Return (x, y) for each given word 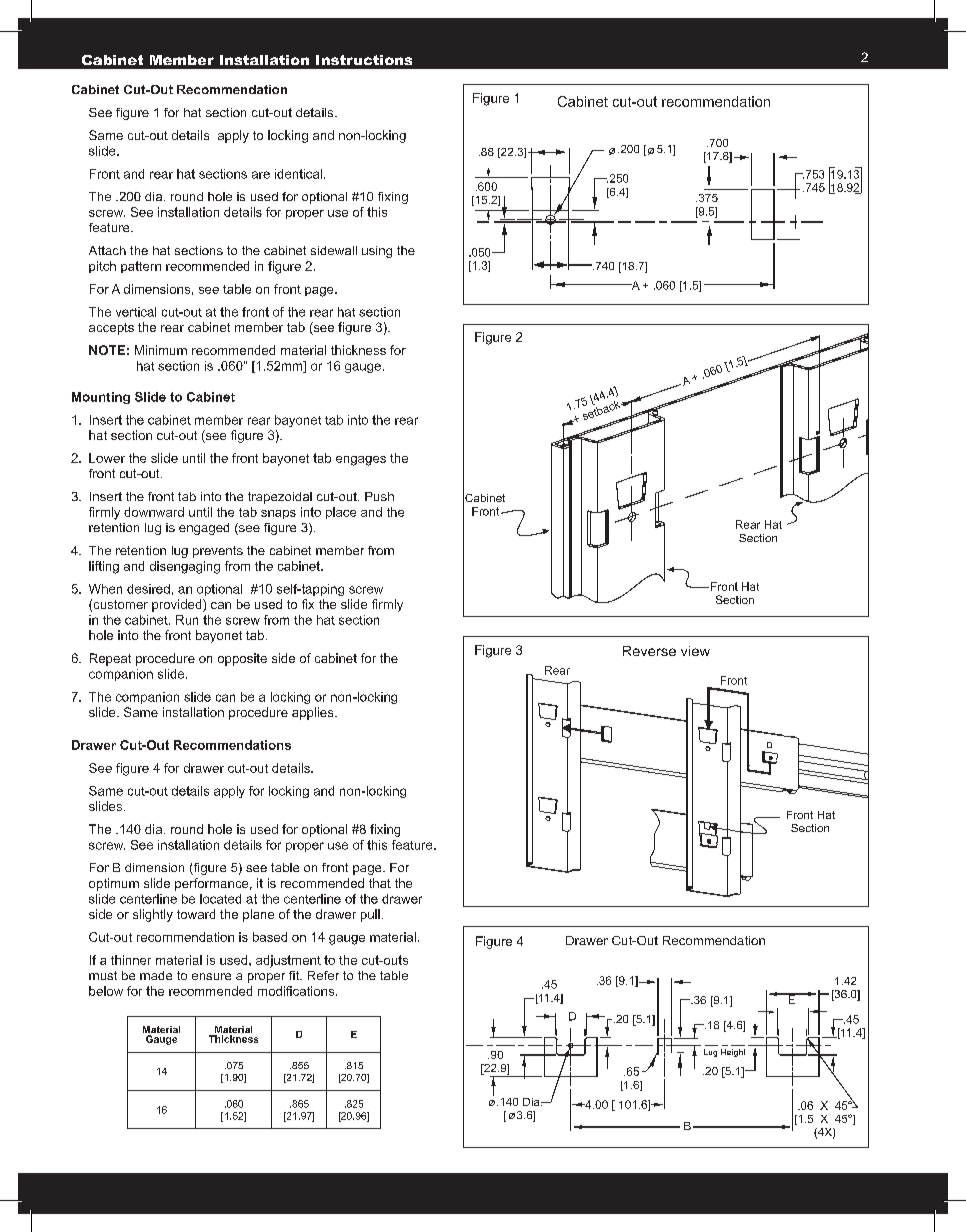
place (341, 513)
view (695, 651)
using (377, 252)
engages (361, 461)
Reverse (649, 651)
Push (379, 496)
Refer (323, 975)
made (156, 975)
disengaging (185, 567)
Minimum (161, 350)
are (261, 175)
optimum (114, 884)
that (380, 883)
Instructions (364, 60)
